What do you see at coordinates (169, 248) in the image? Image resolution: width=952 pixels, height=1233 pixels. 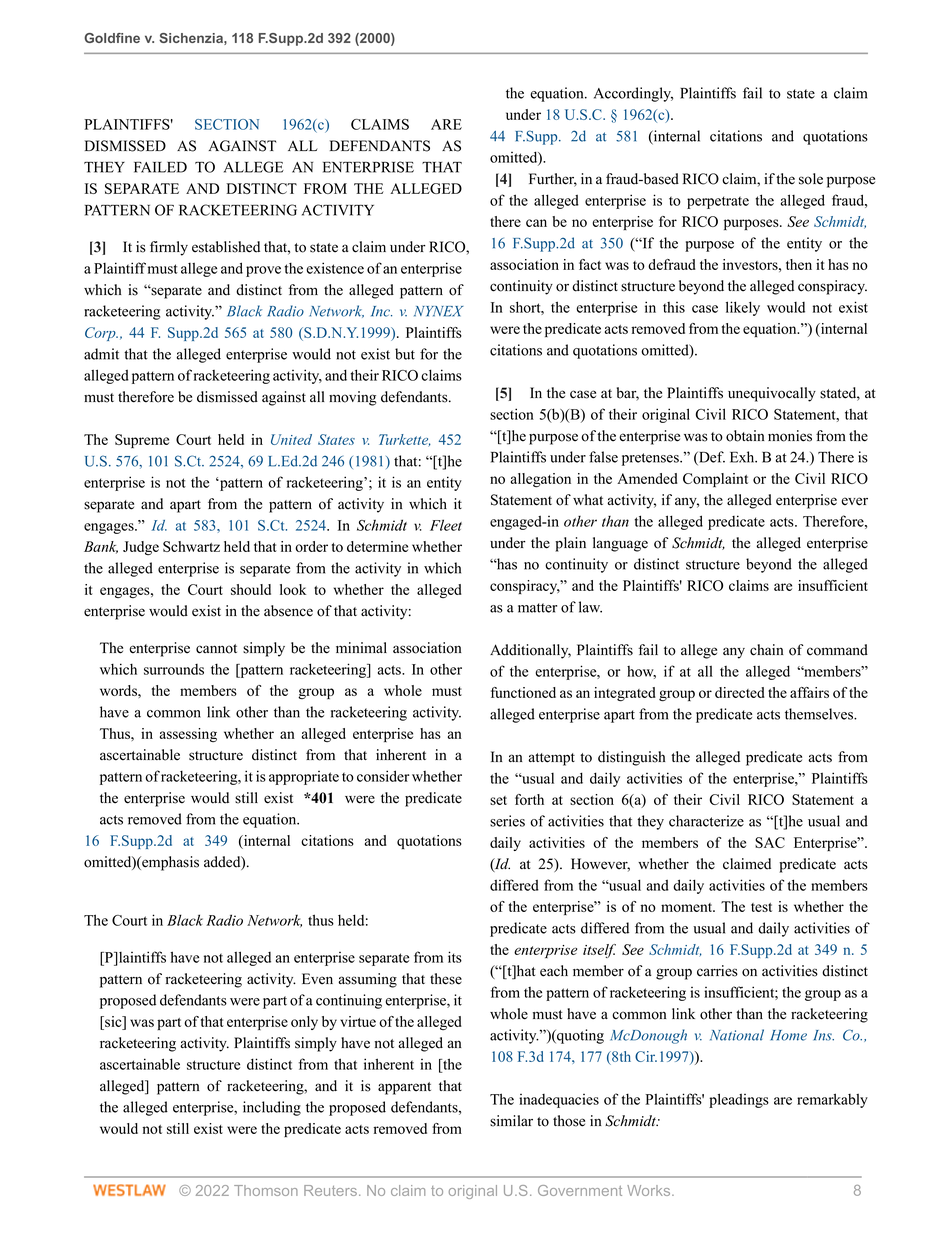 I see `firmly` at bounding box center [169, 248].
